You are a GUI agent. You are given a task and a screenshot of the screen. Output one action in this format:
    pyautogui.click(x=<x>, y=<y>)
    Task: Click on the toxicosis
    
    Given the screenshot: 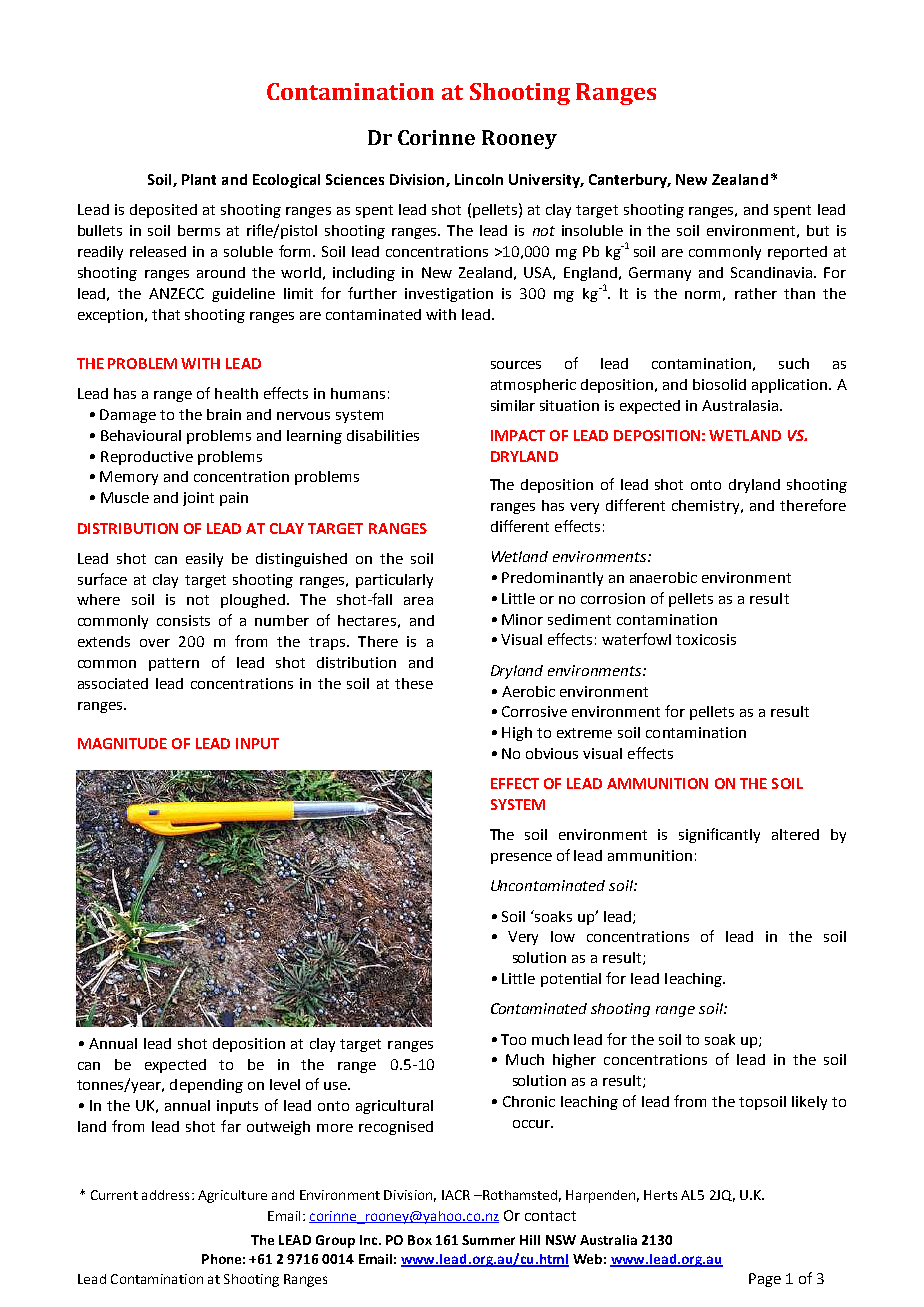 What is the action you would take?
    pyautogui.click(x=706, y=639)
